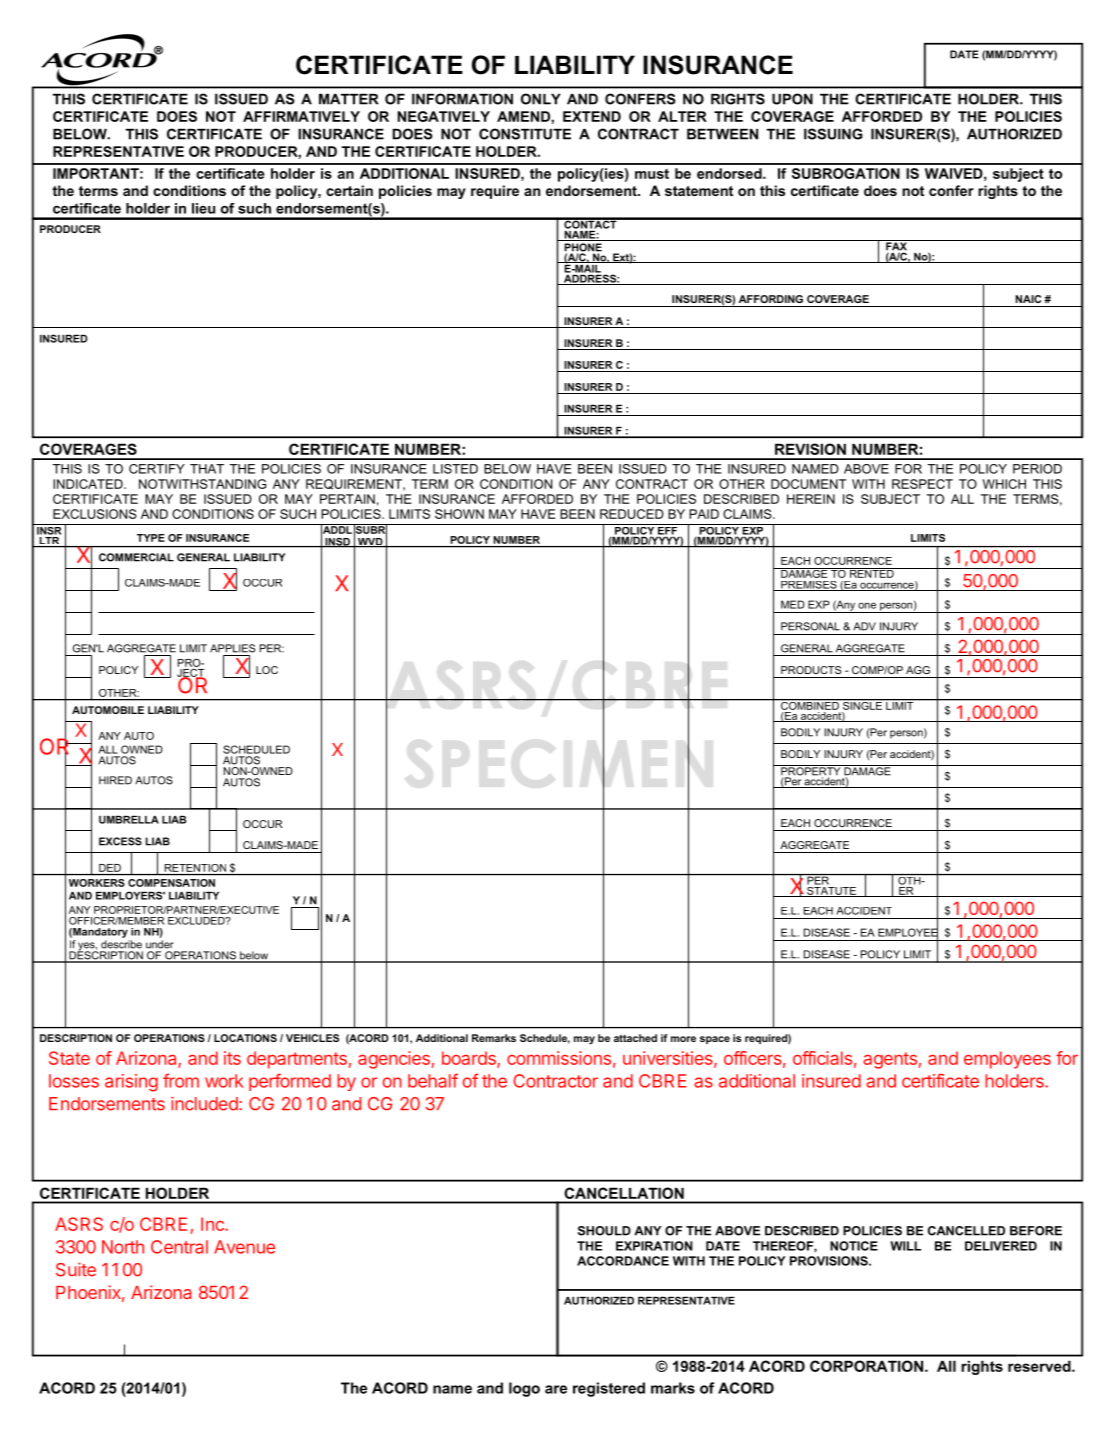  I want to click on HIRED, so click(115, 780).
